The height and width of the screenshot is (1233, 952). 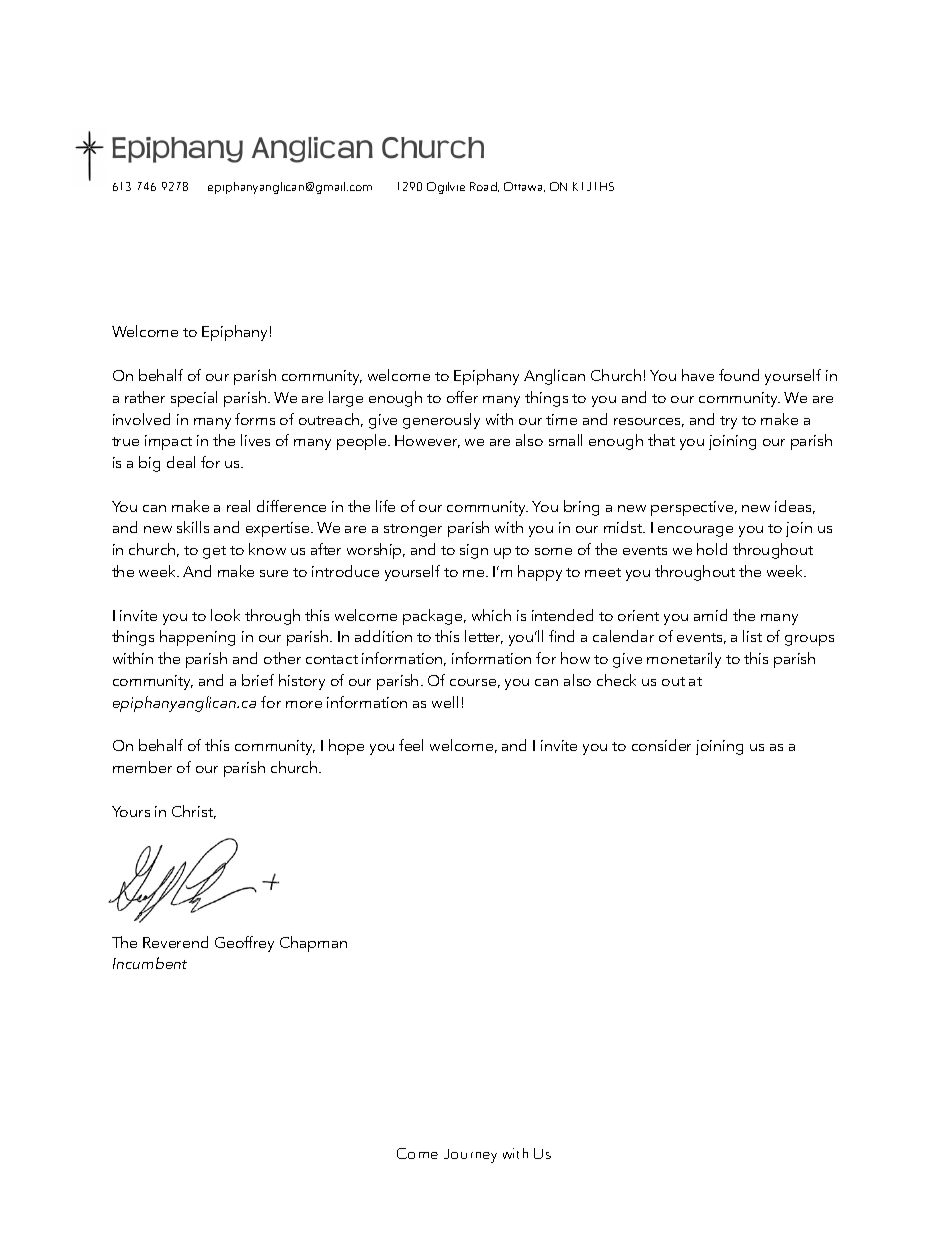 What do you see at coordinates (470, 1156) in the screenshot?
I see `Journey` at bounding box center [470, 1156].
